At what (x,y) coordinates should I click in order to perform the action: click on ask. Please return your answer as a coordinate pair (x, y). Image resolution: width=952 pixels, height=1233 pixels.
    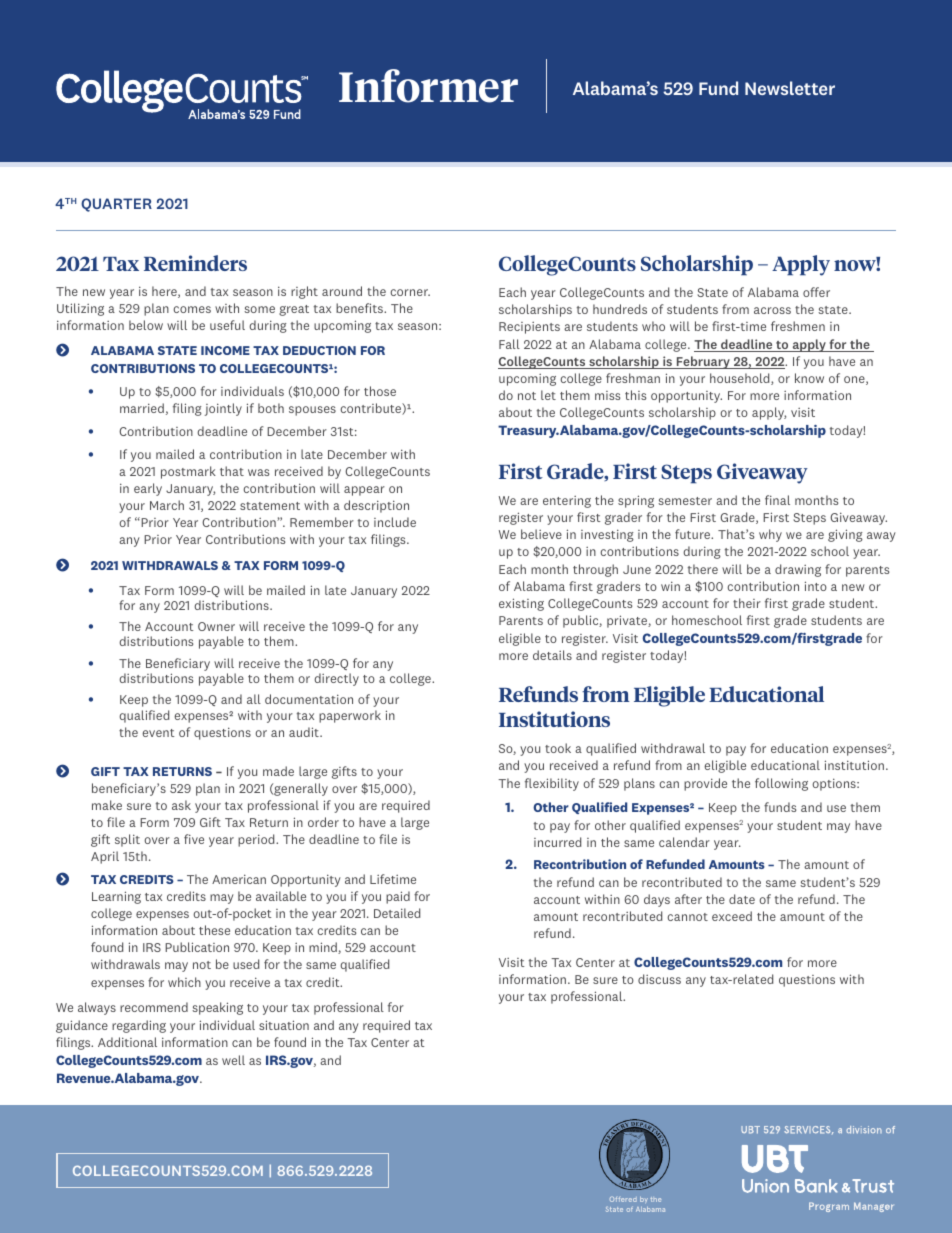
    Looking at the image, I should click on (181, 805).
